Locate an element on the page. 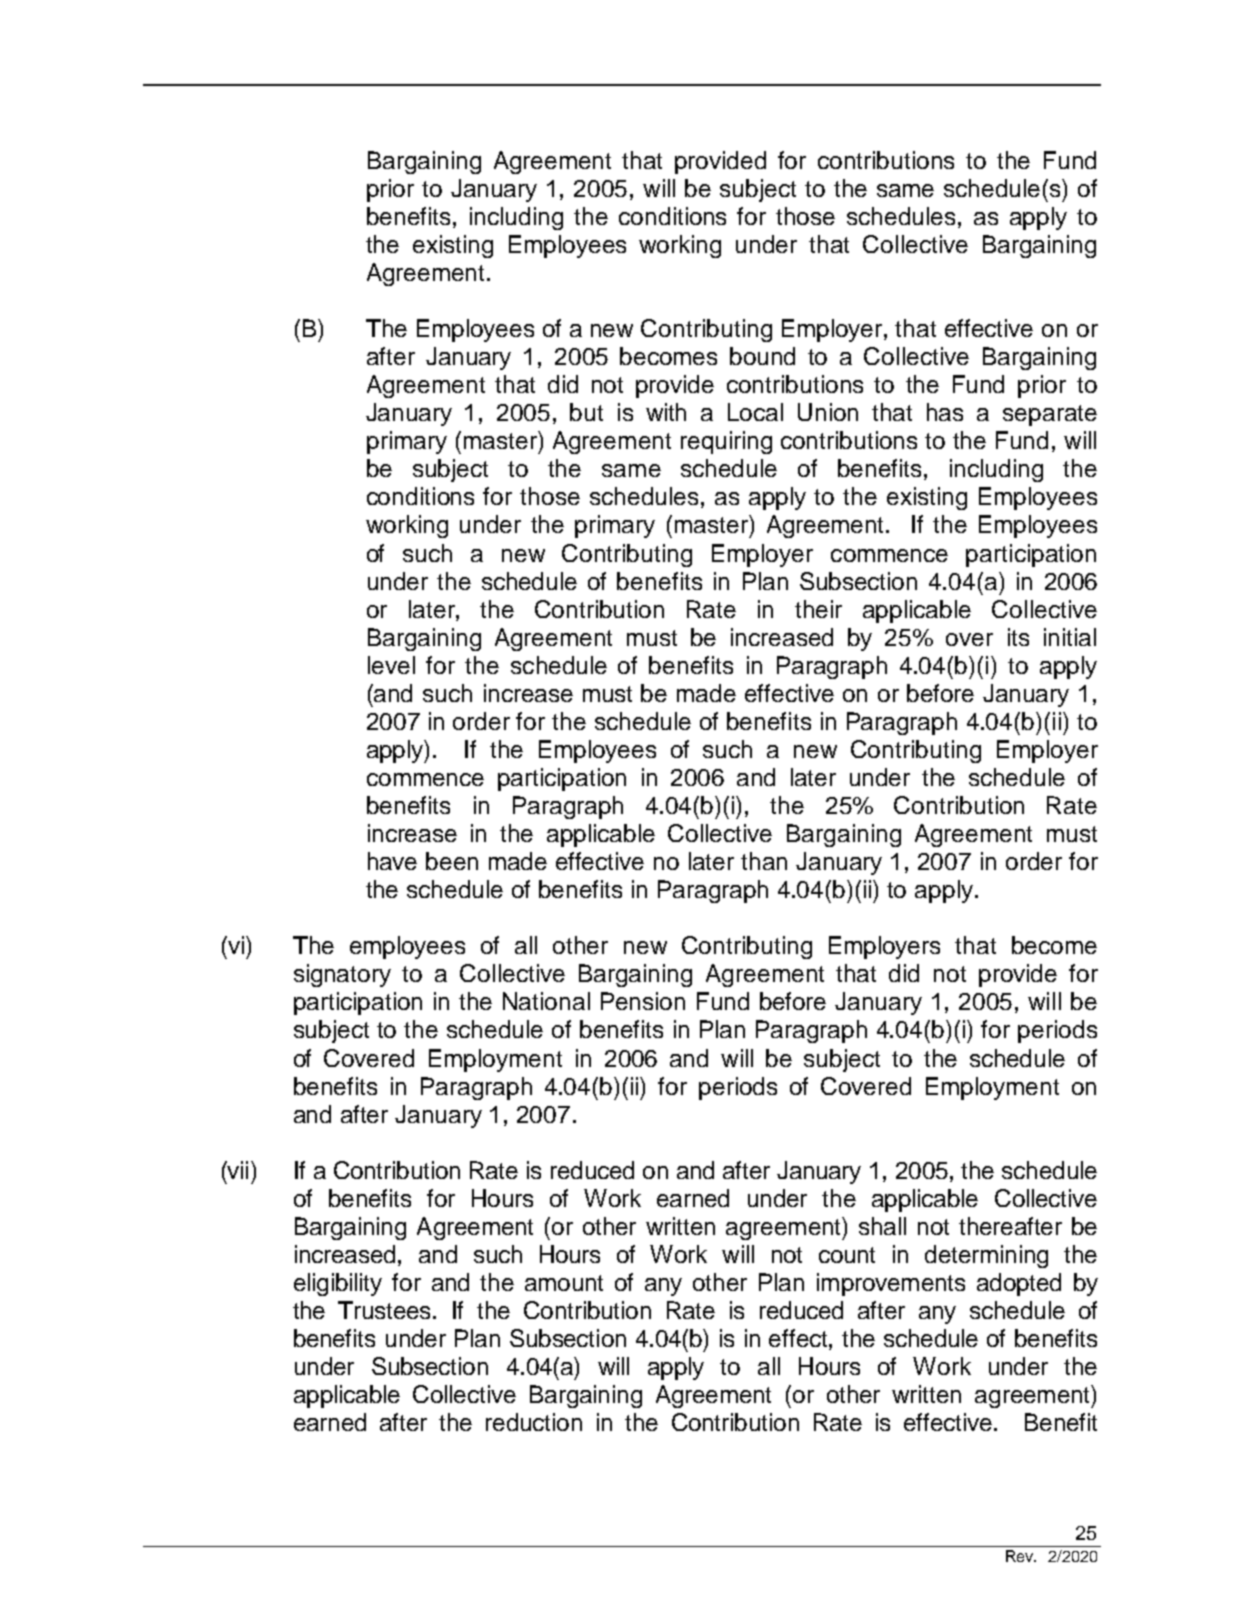 The image size is (1244, 1610). Local is located at coordinates (755, 412).
